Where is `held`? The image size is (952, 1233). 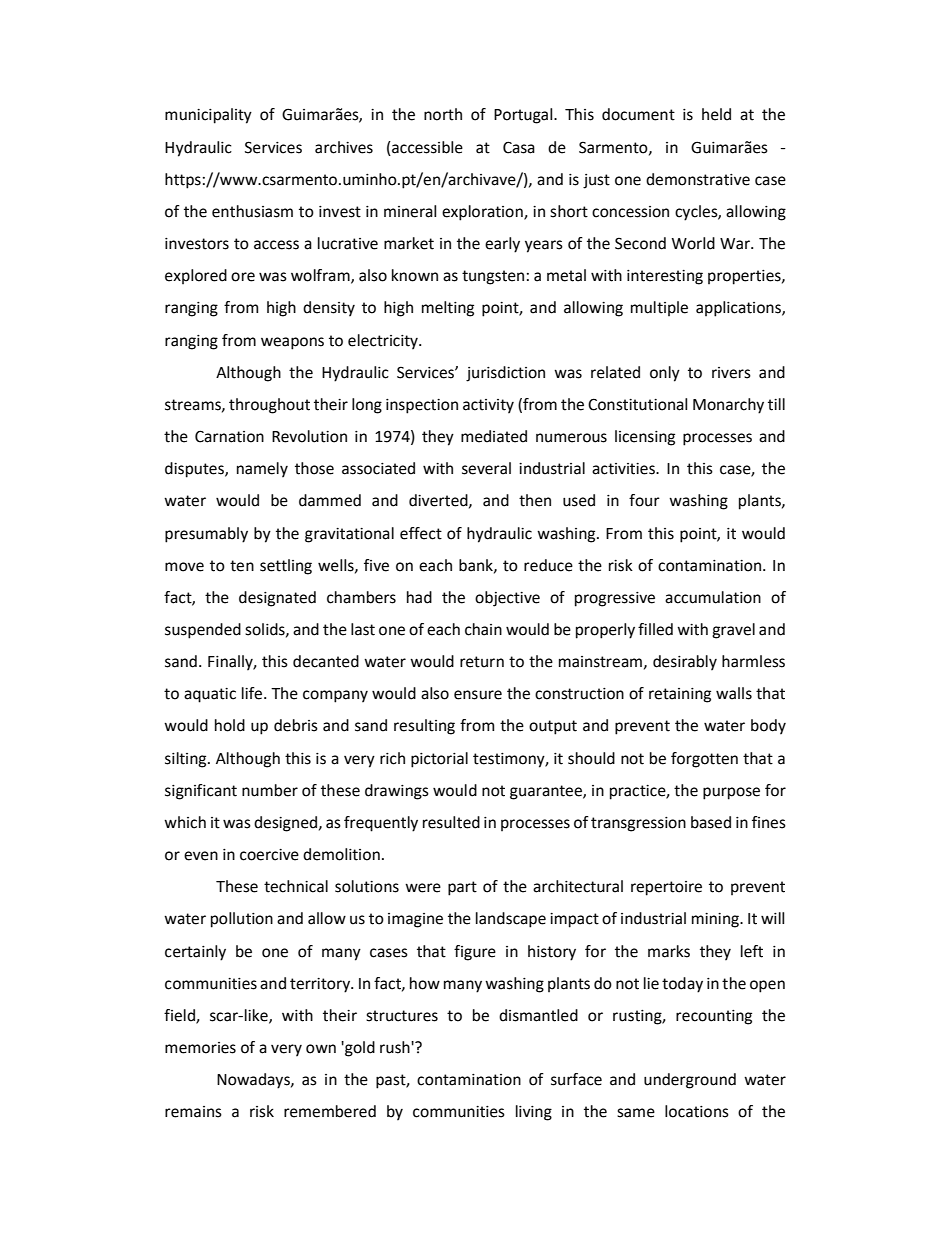 held is located at coordinates (716, 114).
